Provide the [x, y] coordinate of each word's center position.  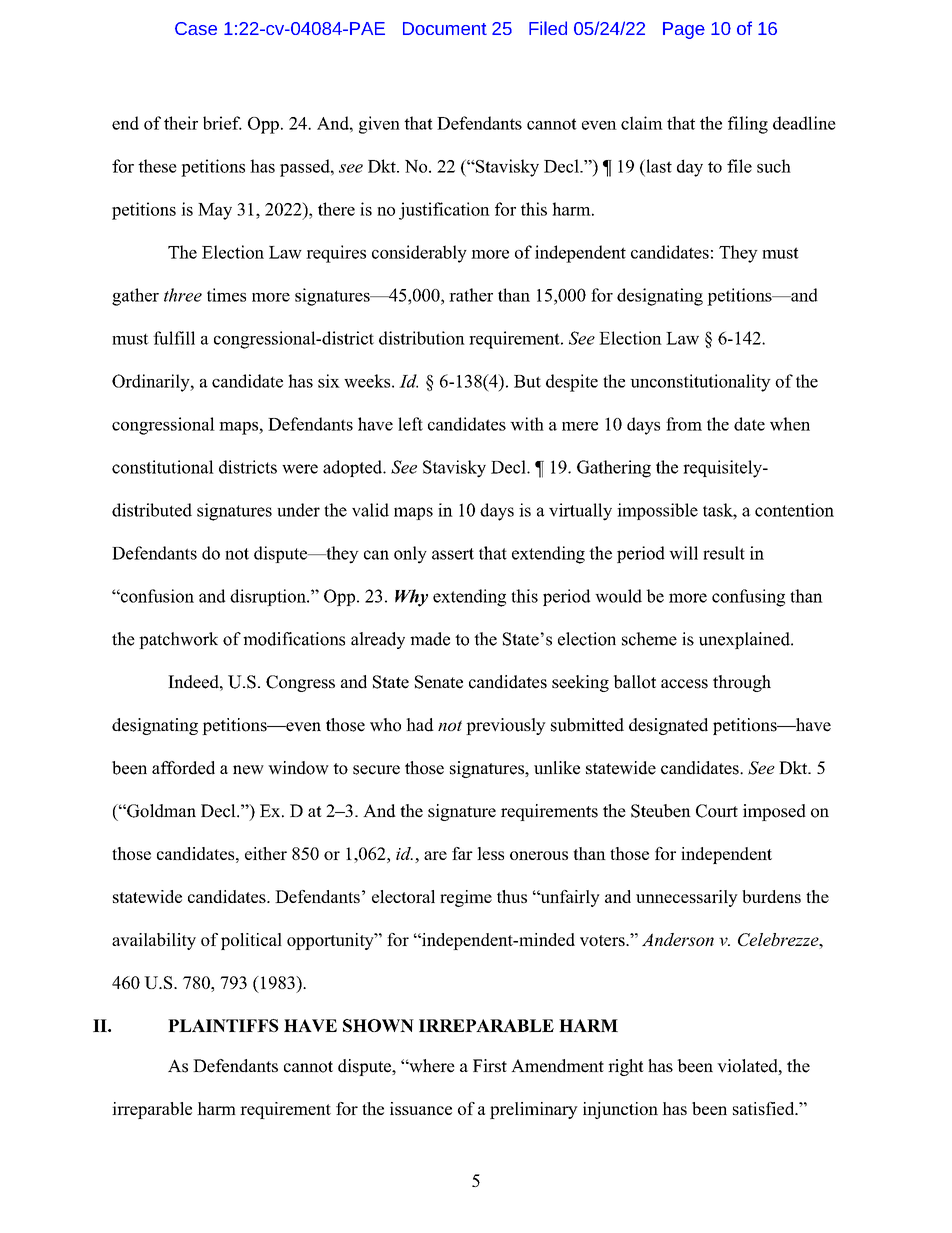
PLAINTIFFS [223, 1025]
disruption [269, 597]
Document [445, 28]
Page [684, 30]
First [490, 1065]
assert [453, 554]
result [724, 553]
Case [196, 28]
